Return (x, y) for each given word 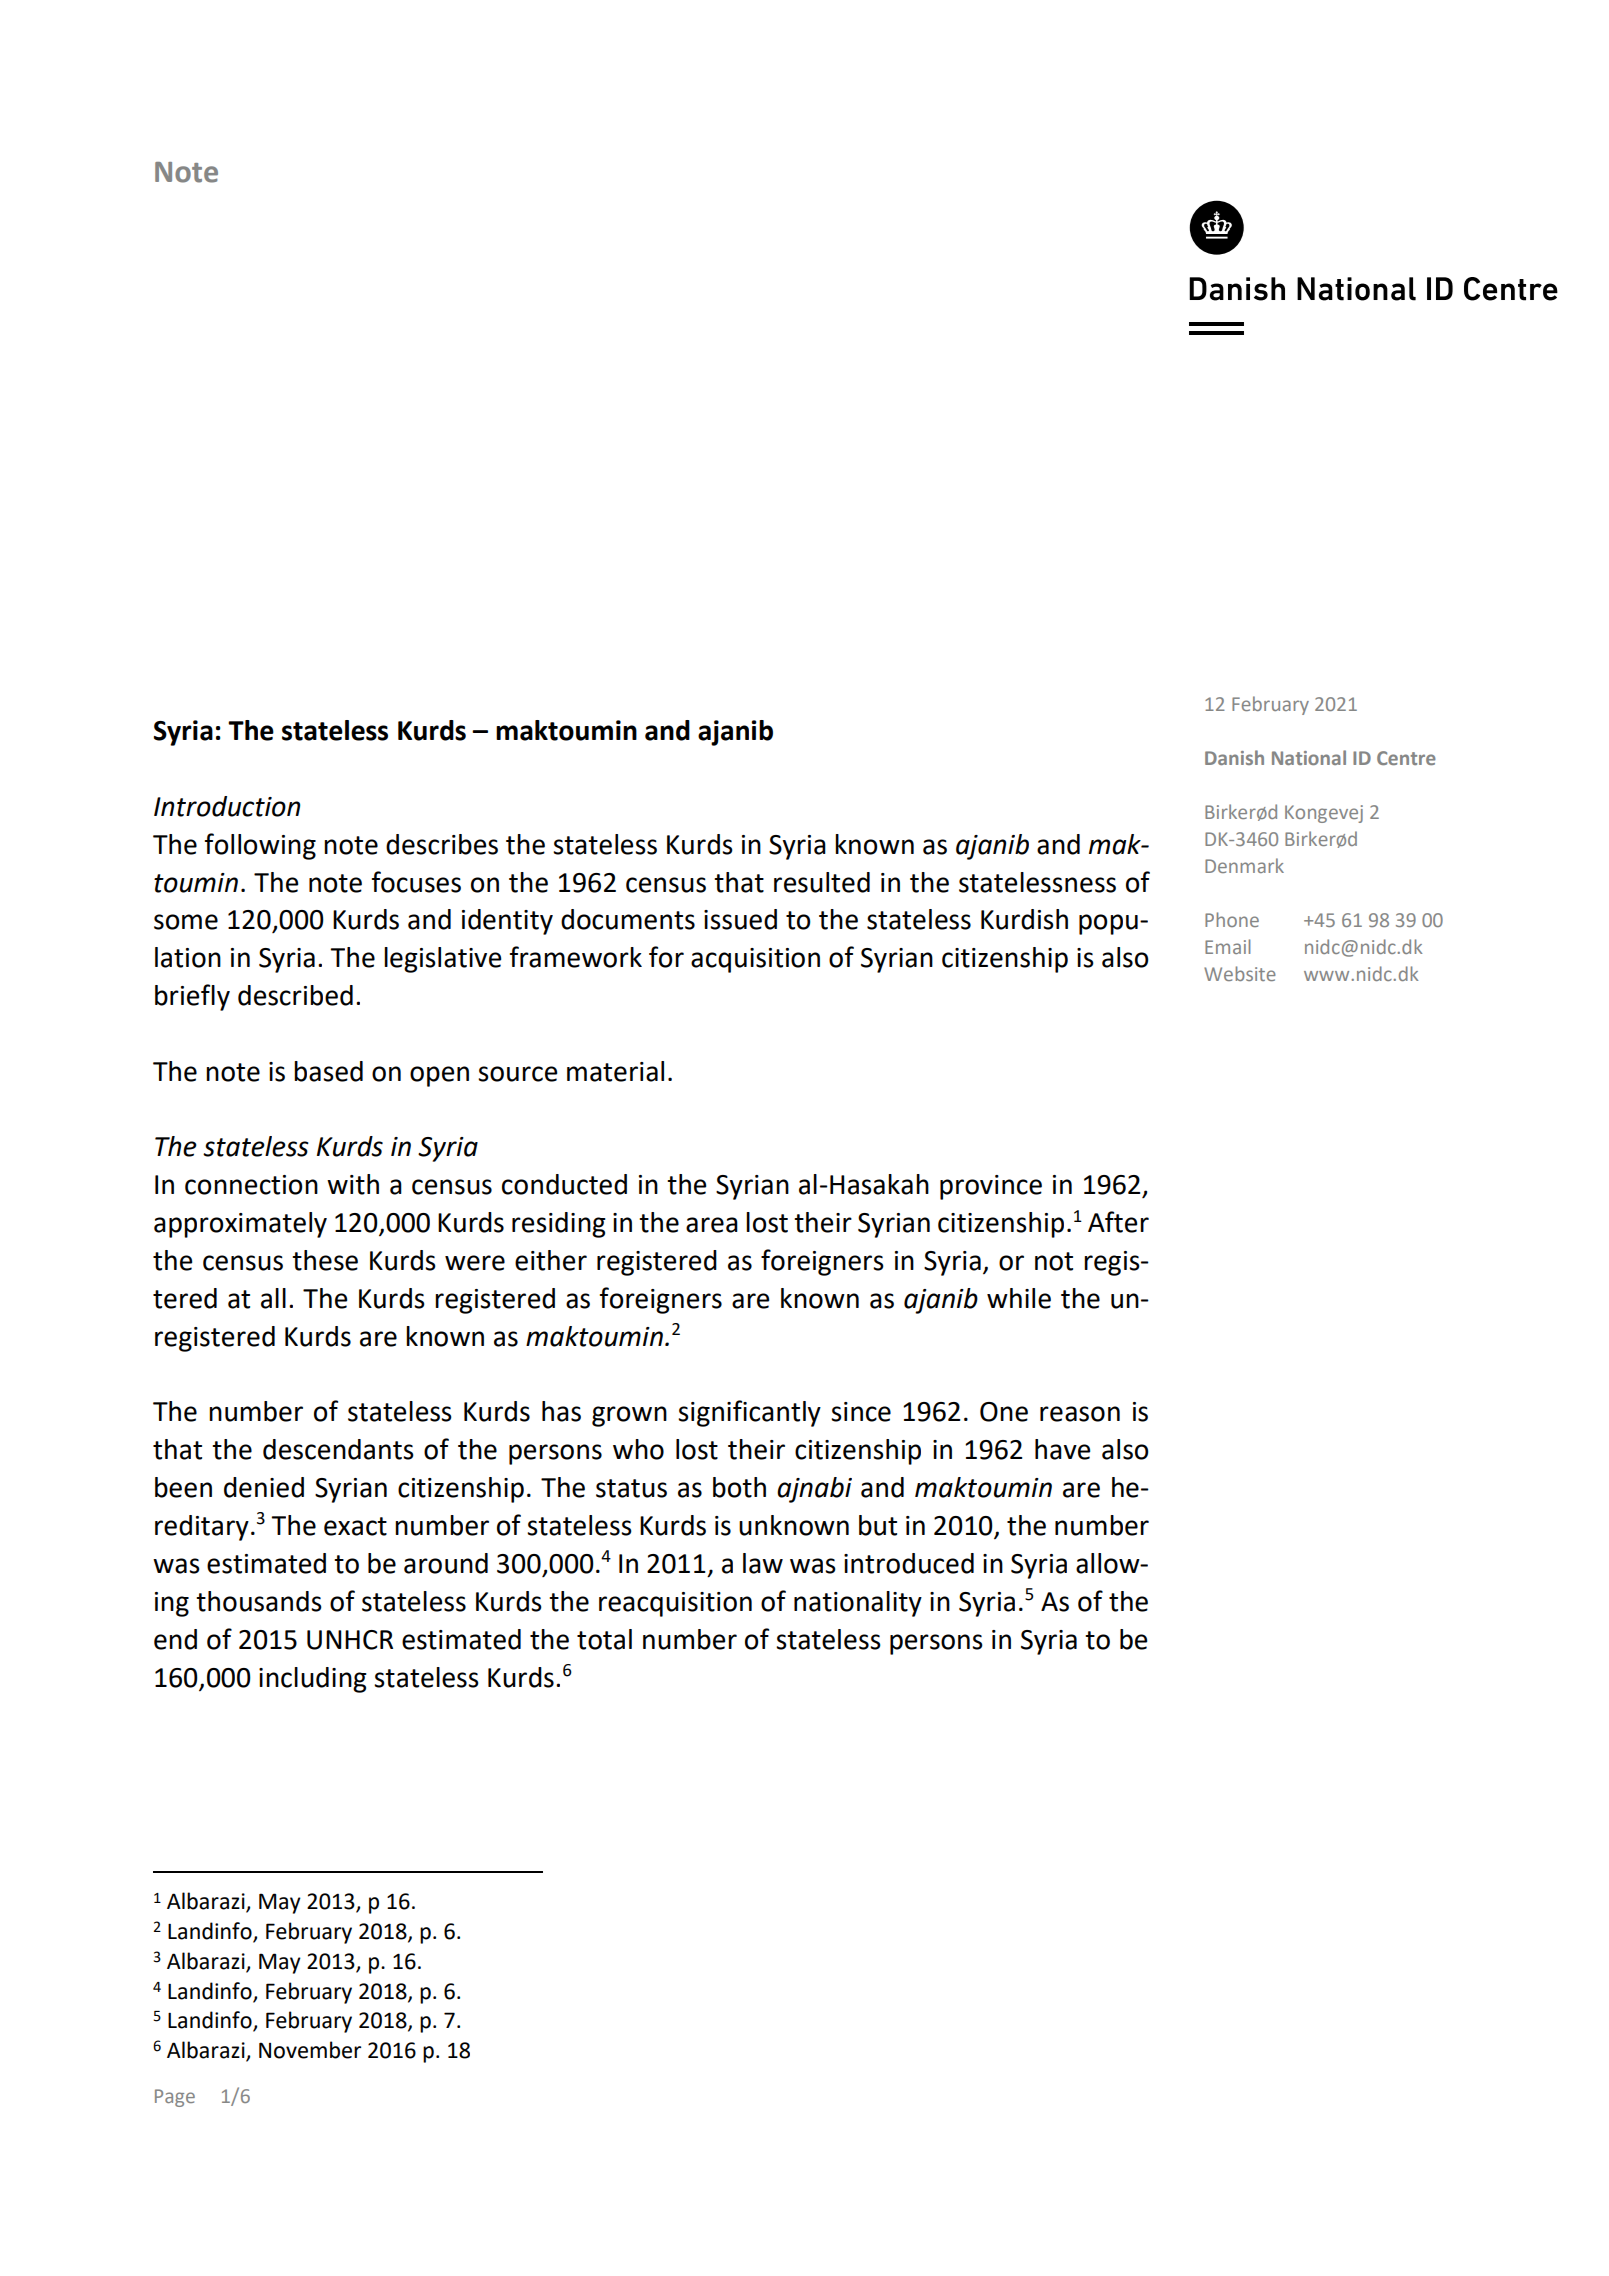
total (604, 1639)
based (328, 1071)
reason (1080, 1414)
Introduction (227, 806)
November (310, 2050)
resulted (822, 882)
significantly (749, 1413)
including (313, 1680)
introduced (909, 1563)
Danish (1234, 757)
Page (175, 2098)
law (763, 1563)
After (1118, 1222)
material (615, 1071)
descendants (338, 1449)
